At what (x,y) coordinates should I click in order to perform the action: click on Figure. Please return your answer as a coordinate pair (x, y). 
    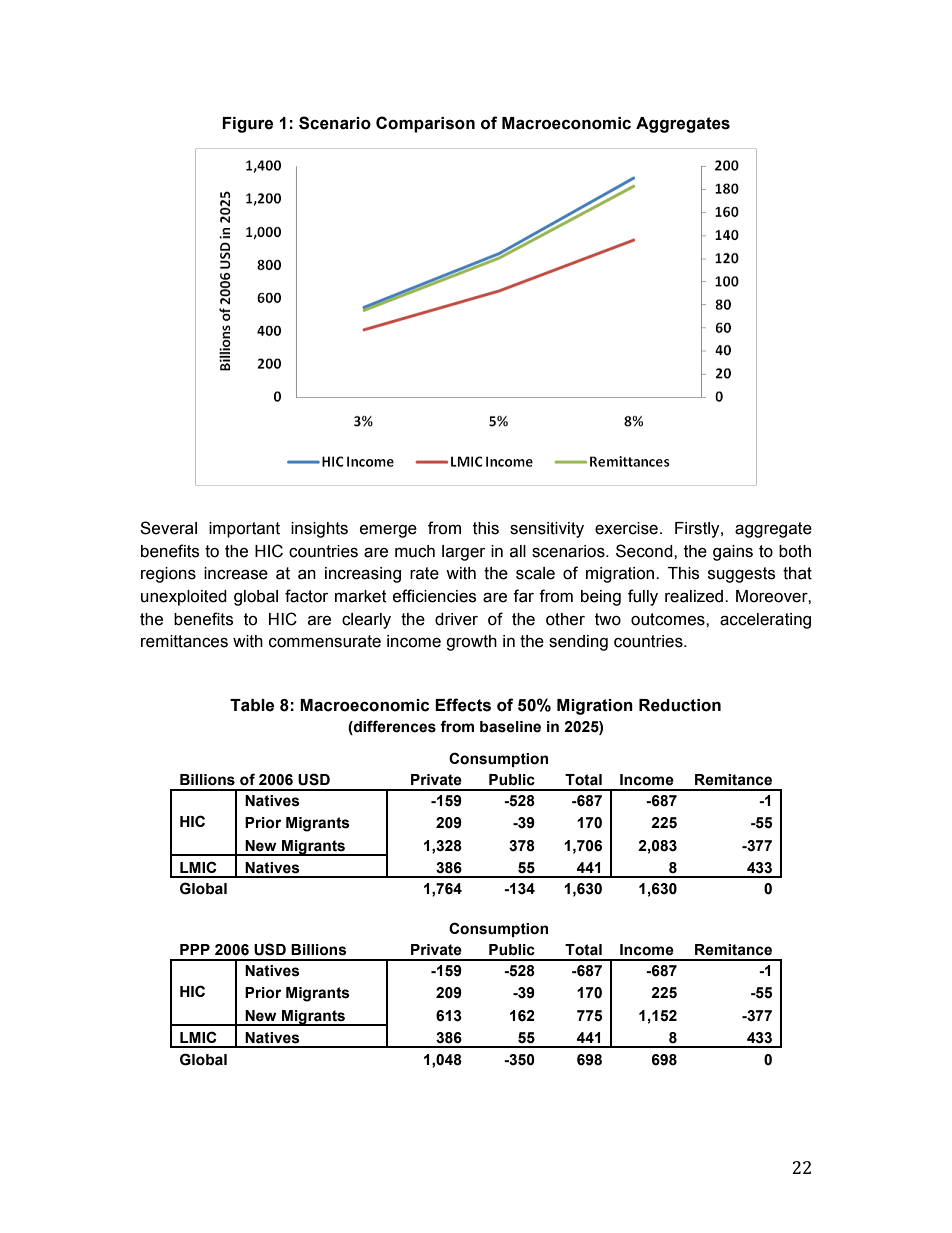
    Looking at the image, I should click on (247, 125).
